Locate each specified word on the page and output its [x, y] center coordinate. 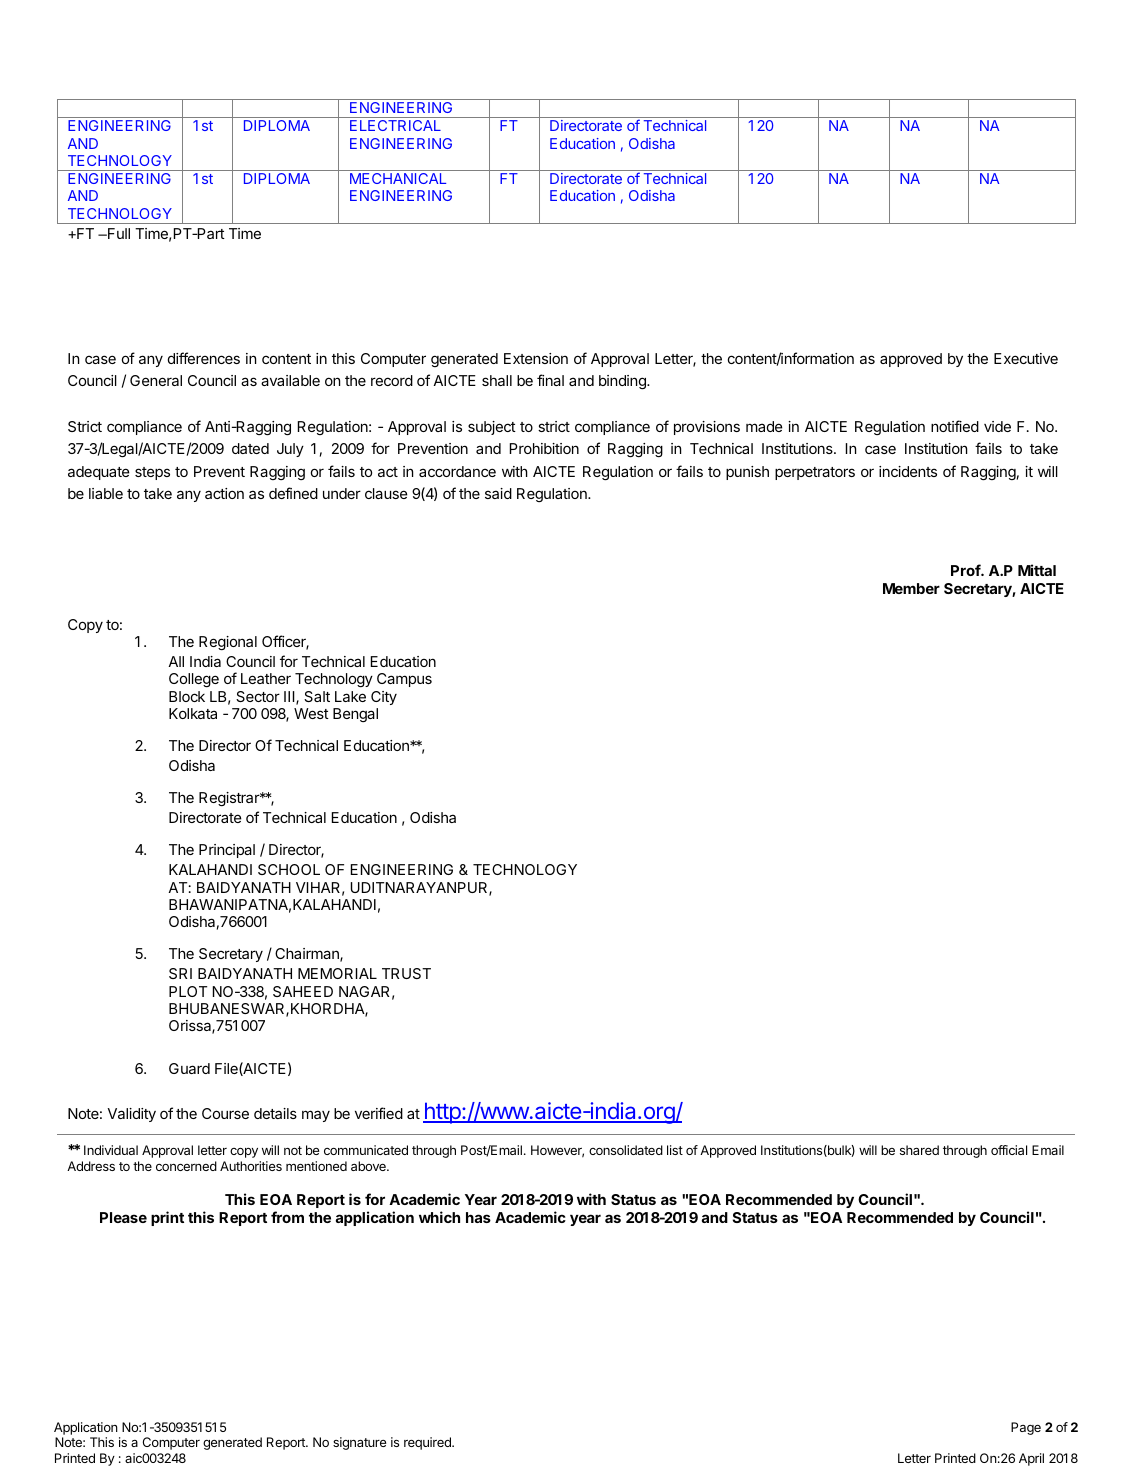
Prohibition [544, 448]
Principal [227, 851]
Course [225, 1113]
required [428, 1443]
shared [919, 1150]
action [224, 493]
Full [118, 233]
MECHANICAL [398, 178]
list [675, 1150]
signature [359, 1443]
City [384, 698]
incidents [908, 471]
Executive [1026, 358]
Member [911, 588]
